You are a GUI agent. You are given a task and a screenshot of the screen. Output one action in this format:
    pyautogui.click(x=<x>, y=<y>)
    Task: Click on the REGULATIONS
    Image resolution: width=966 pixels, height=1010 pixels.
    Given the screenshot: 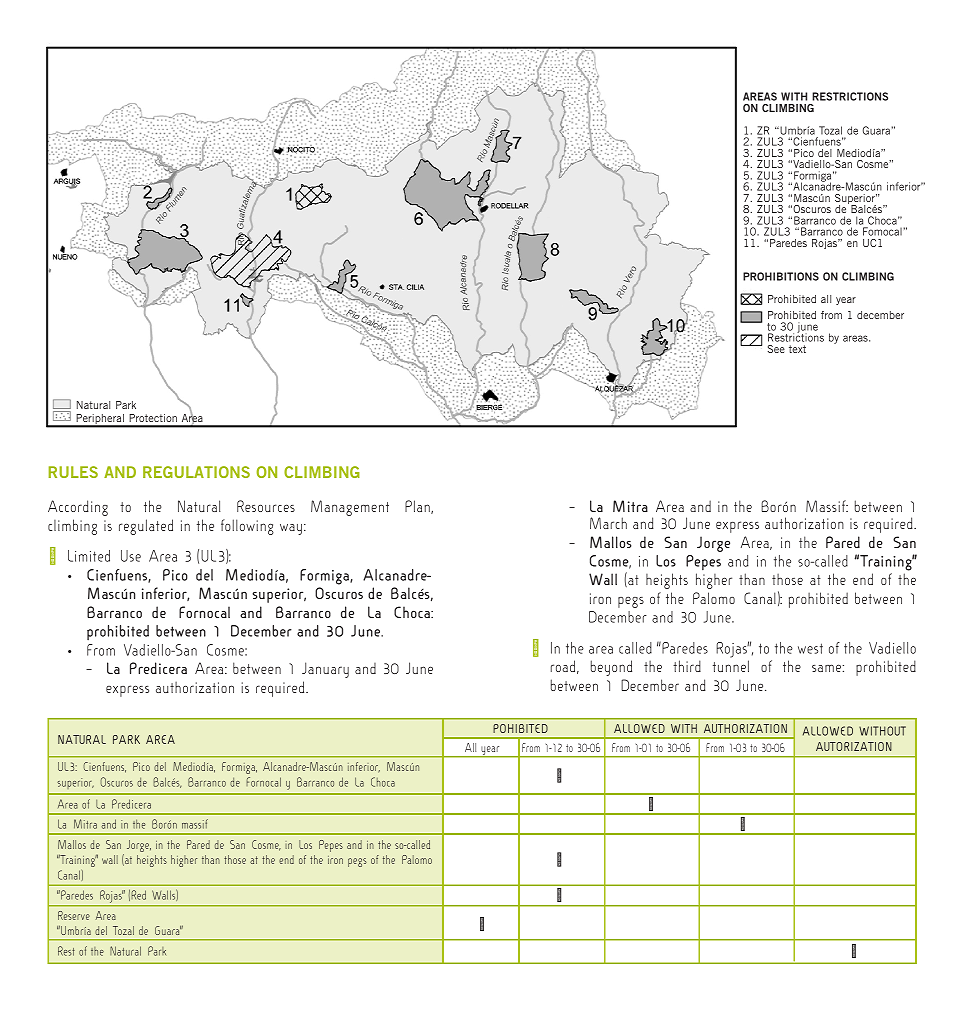 What is the action you would take?
    pyautogui.click(x=196, y=472)
